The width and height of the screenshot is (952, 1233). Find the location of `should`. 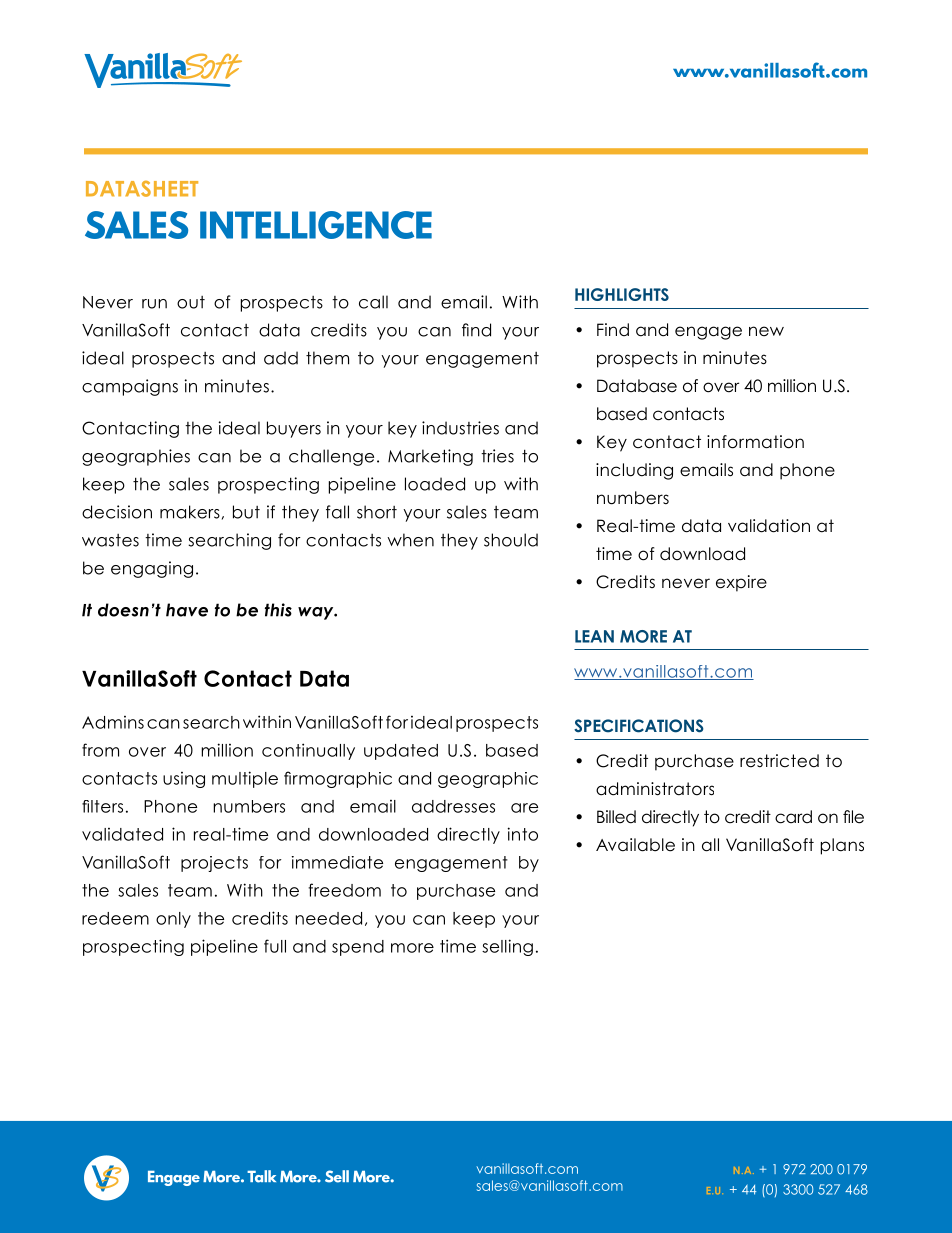

should is located at coordinates (511, 540).
